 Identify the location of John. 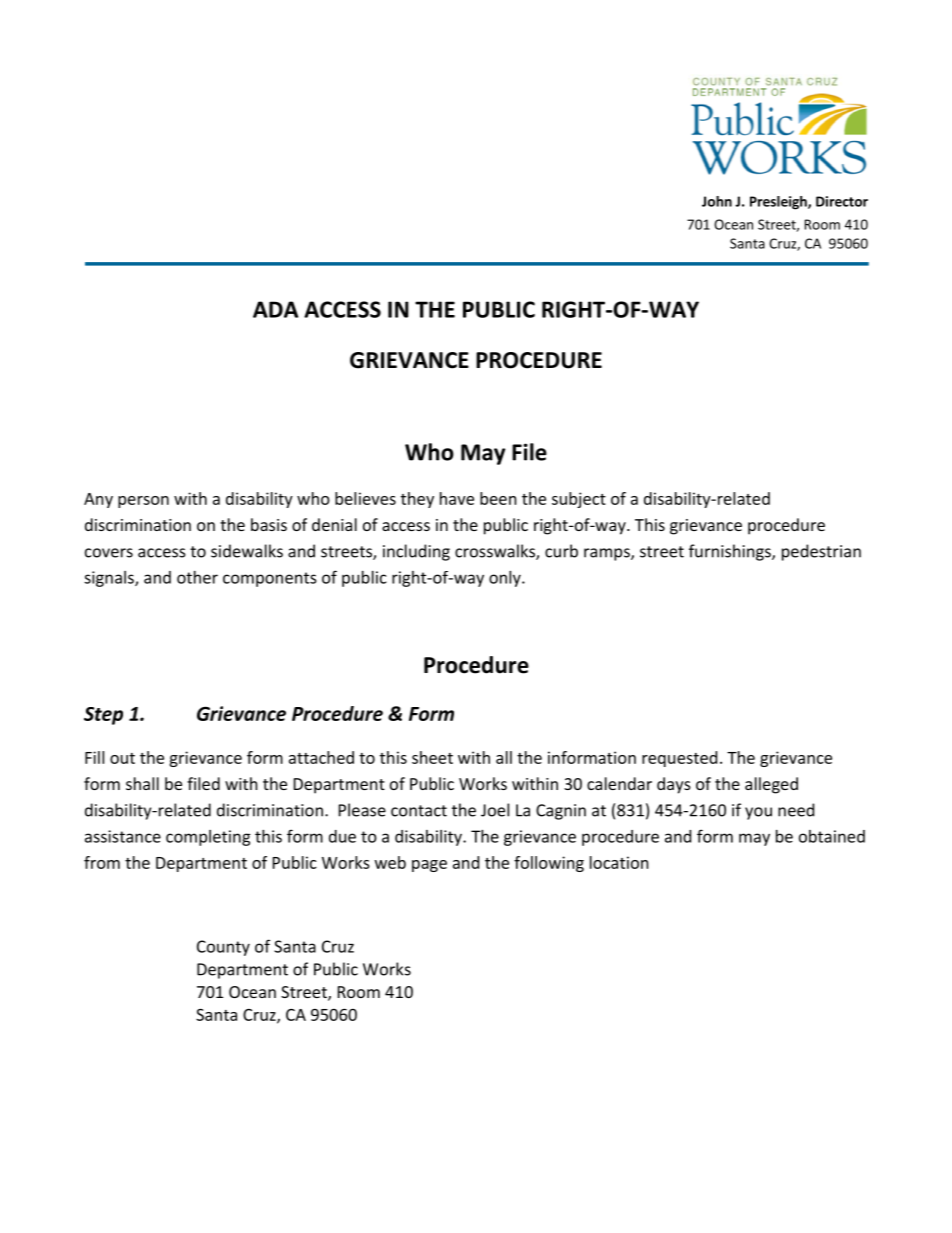
(717, 201).
